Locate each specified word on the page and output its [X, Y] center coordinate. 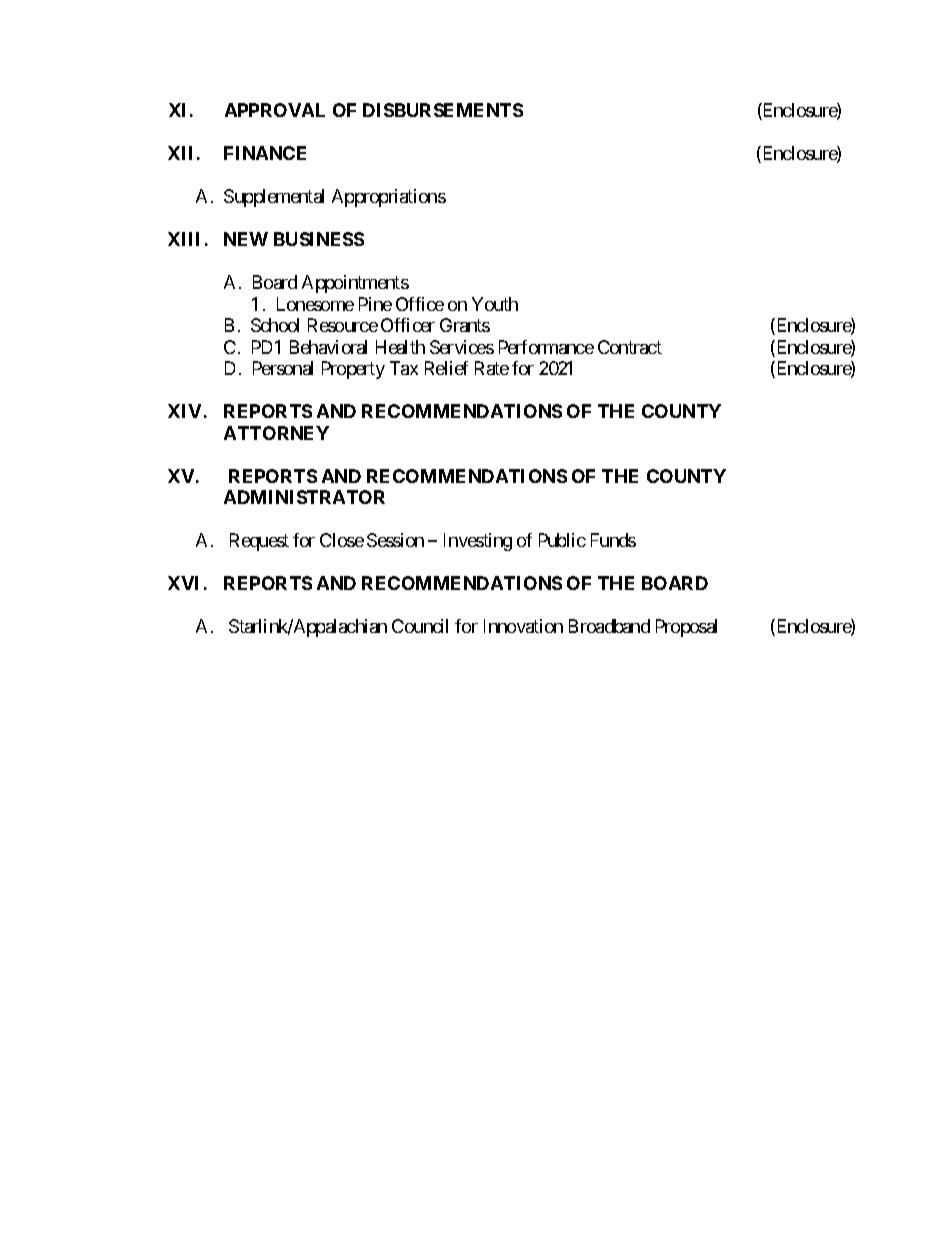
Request [259, 542]
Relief [446, 368]
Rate [492, 368]
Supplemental [274, 198]
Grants [465, 325]
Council [420, 626]
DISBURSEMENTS [443, 110]
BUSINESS [319, 239]
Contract [630, 347]
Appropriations [389, 198]
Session [395, 540]
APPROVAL [275, 110]
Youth [495, 304]
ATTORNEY [276, 433]
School [275, 325]
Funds [613, 540]
